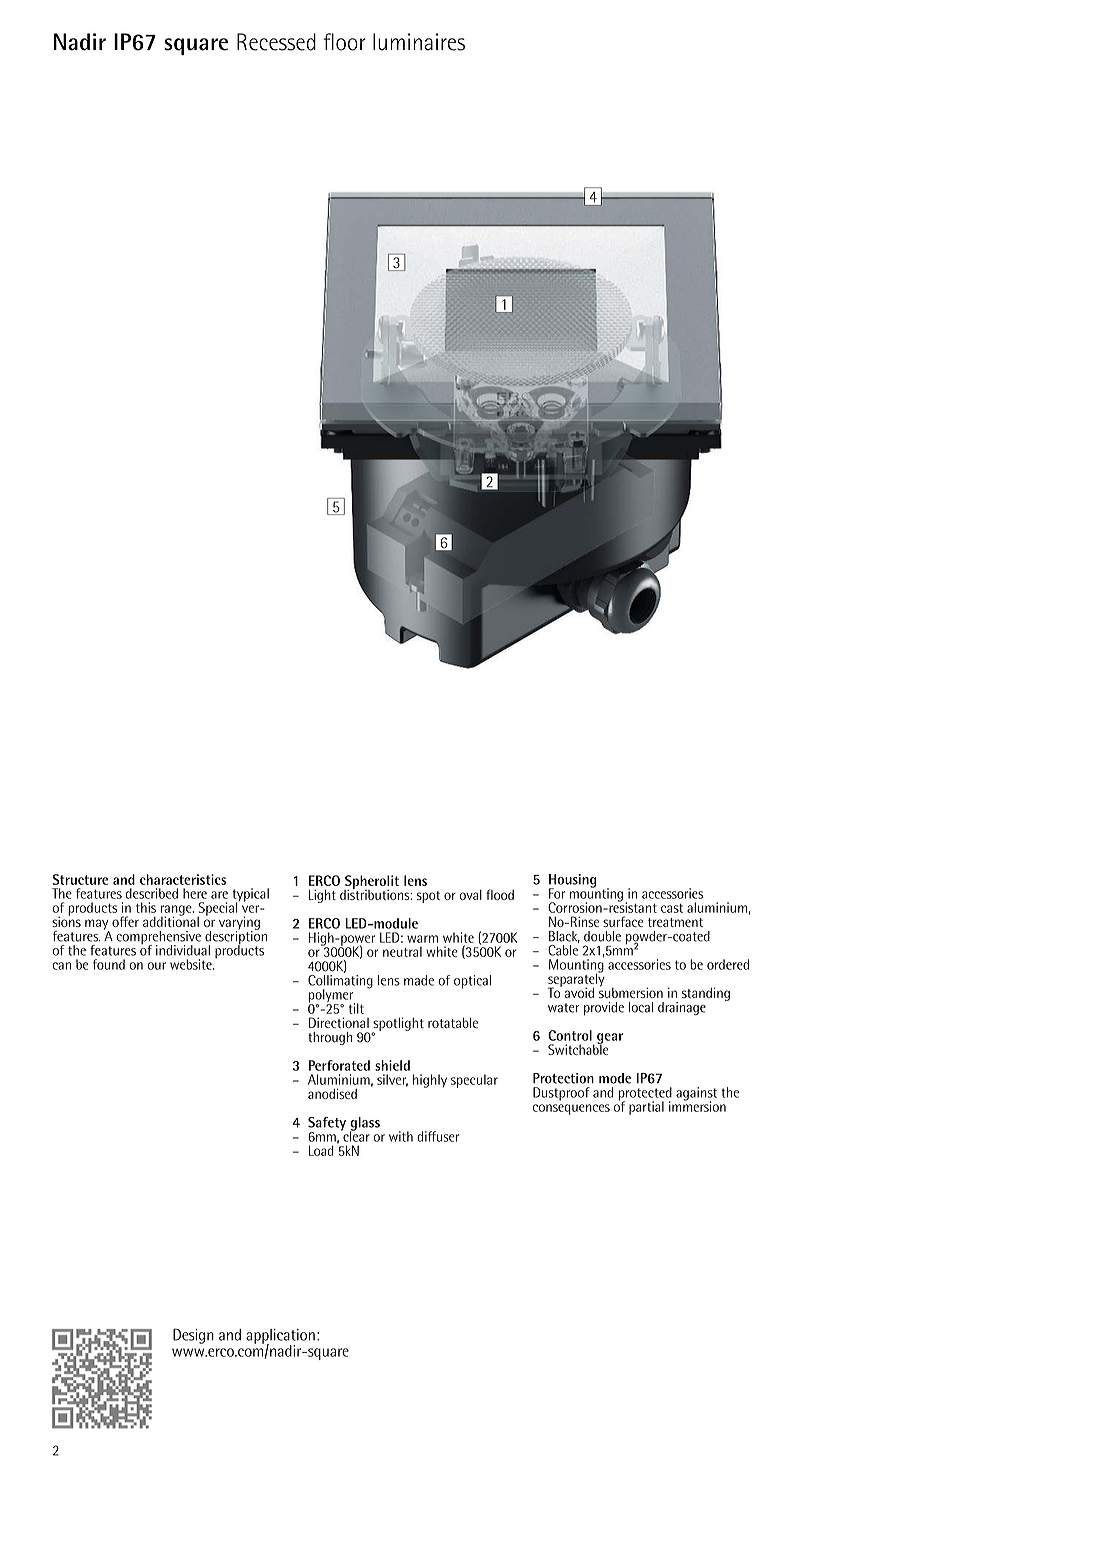 This page has height=1549, width=1096. I want to click on Housing, so click(573, 882).
